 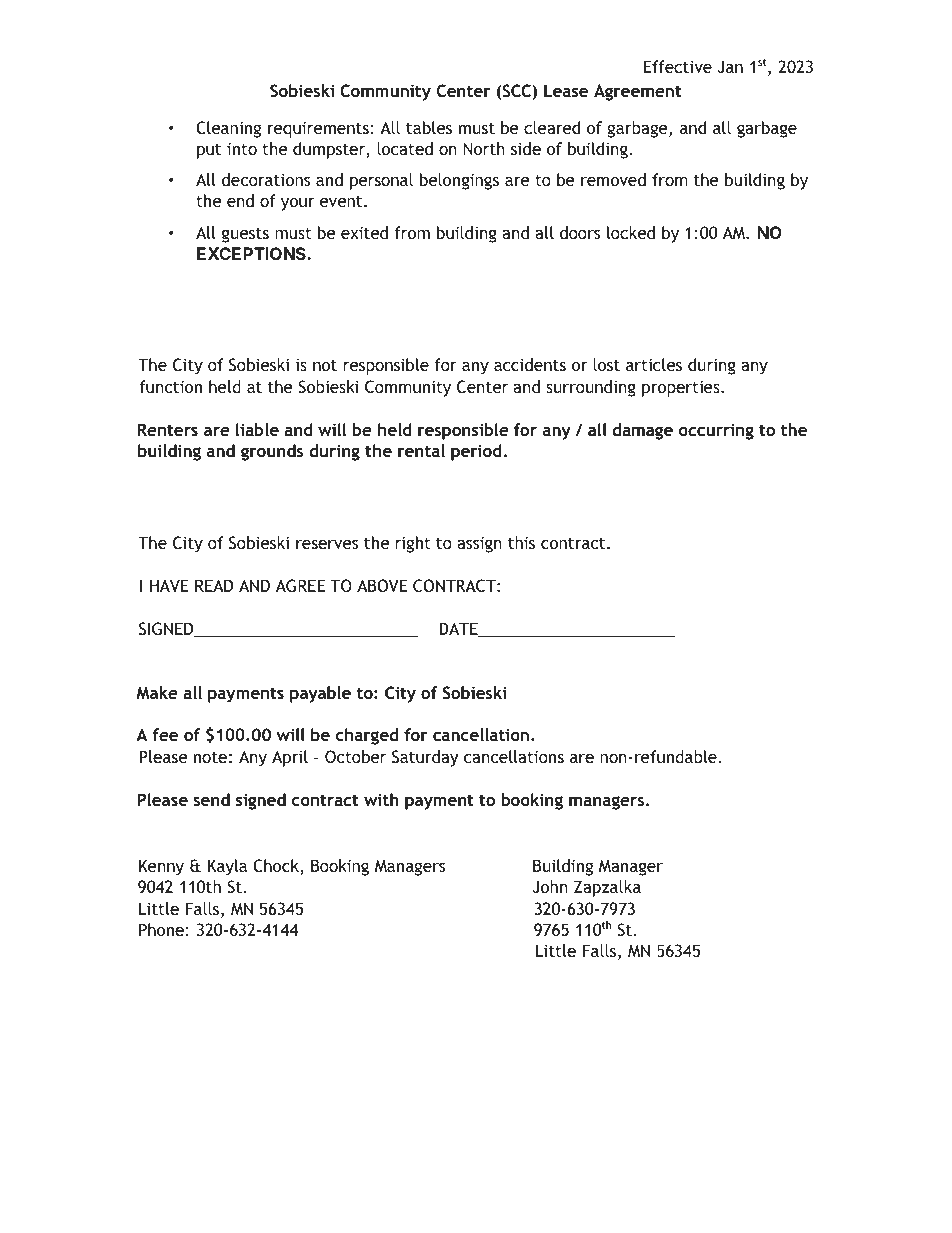 I want to click on Cleaning, so click(x=228, y=129).
